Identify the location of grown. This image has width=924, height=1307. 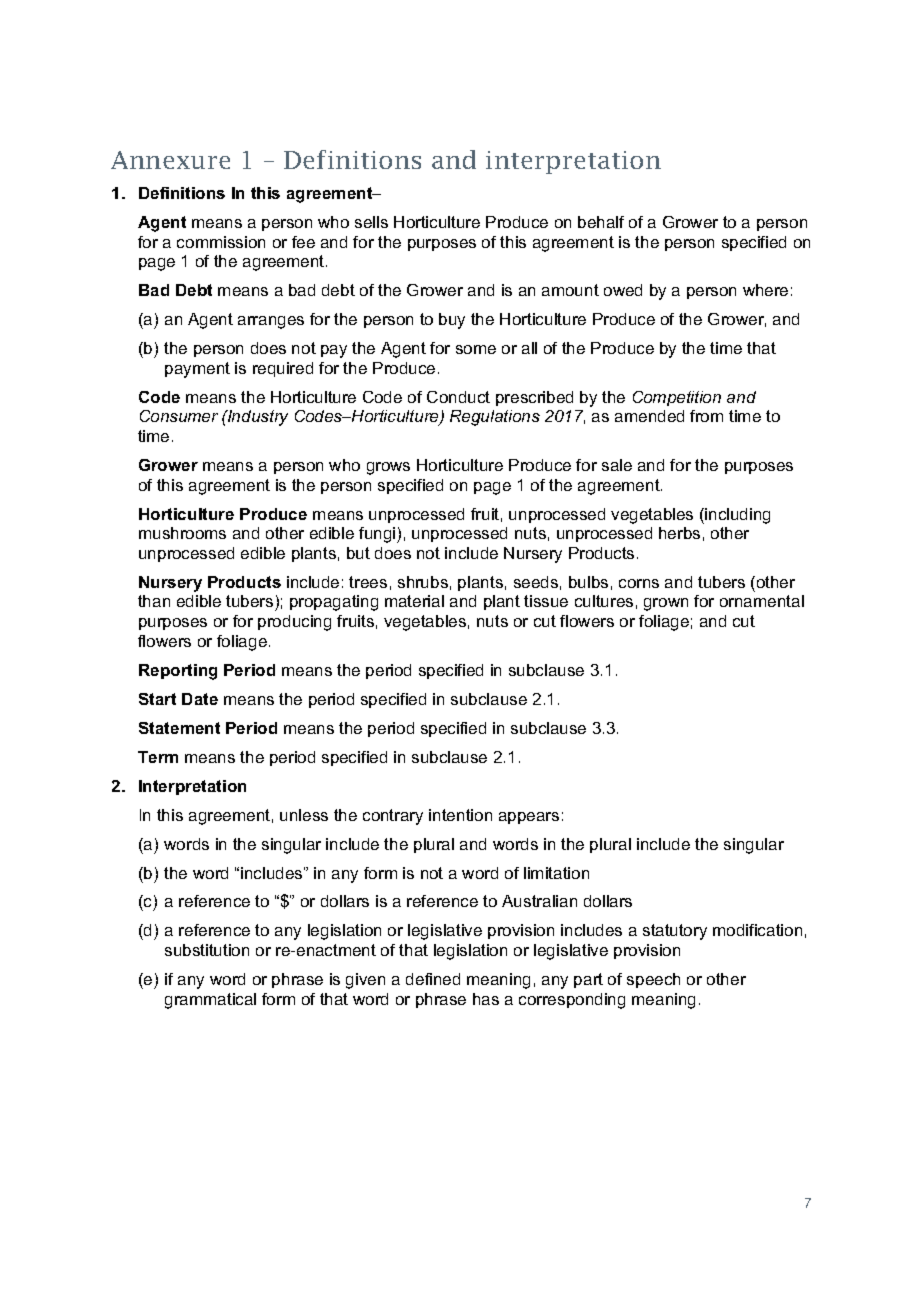
(666, 604).
